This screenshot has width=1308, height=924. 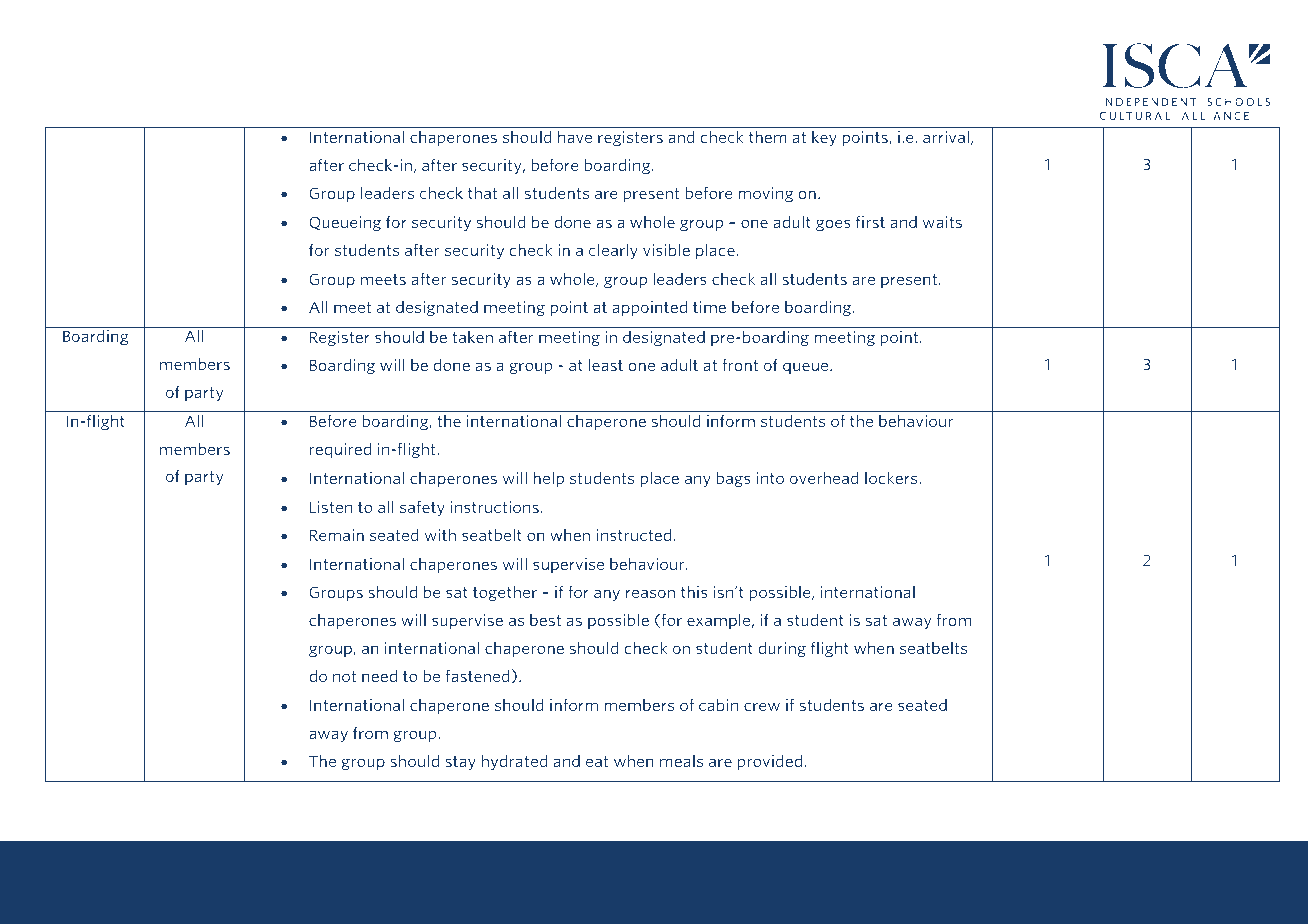 I want to click on have, so click(x=575, y=136).
